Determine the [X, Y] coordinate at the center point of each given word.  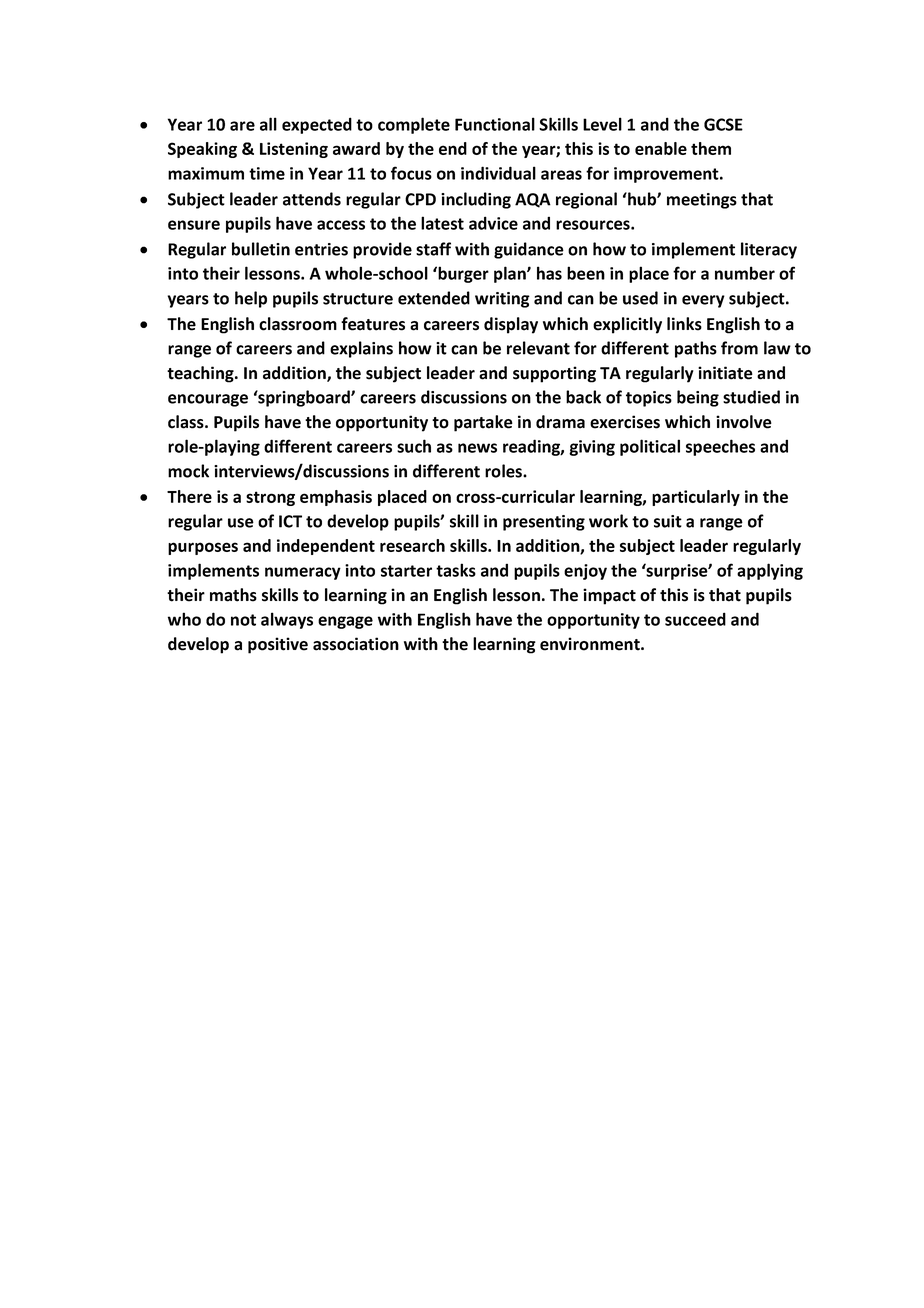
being [698, 398]
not [243, 620]
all [268, 124]
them [711, 148]
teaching [201, 374]
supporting [554, 374]
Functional [495, 124]
